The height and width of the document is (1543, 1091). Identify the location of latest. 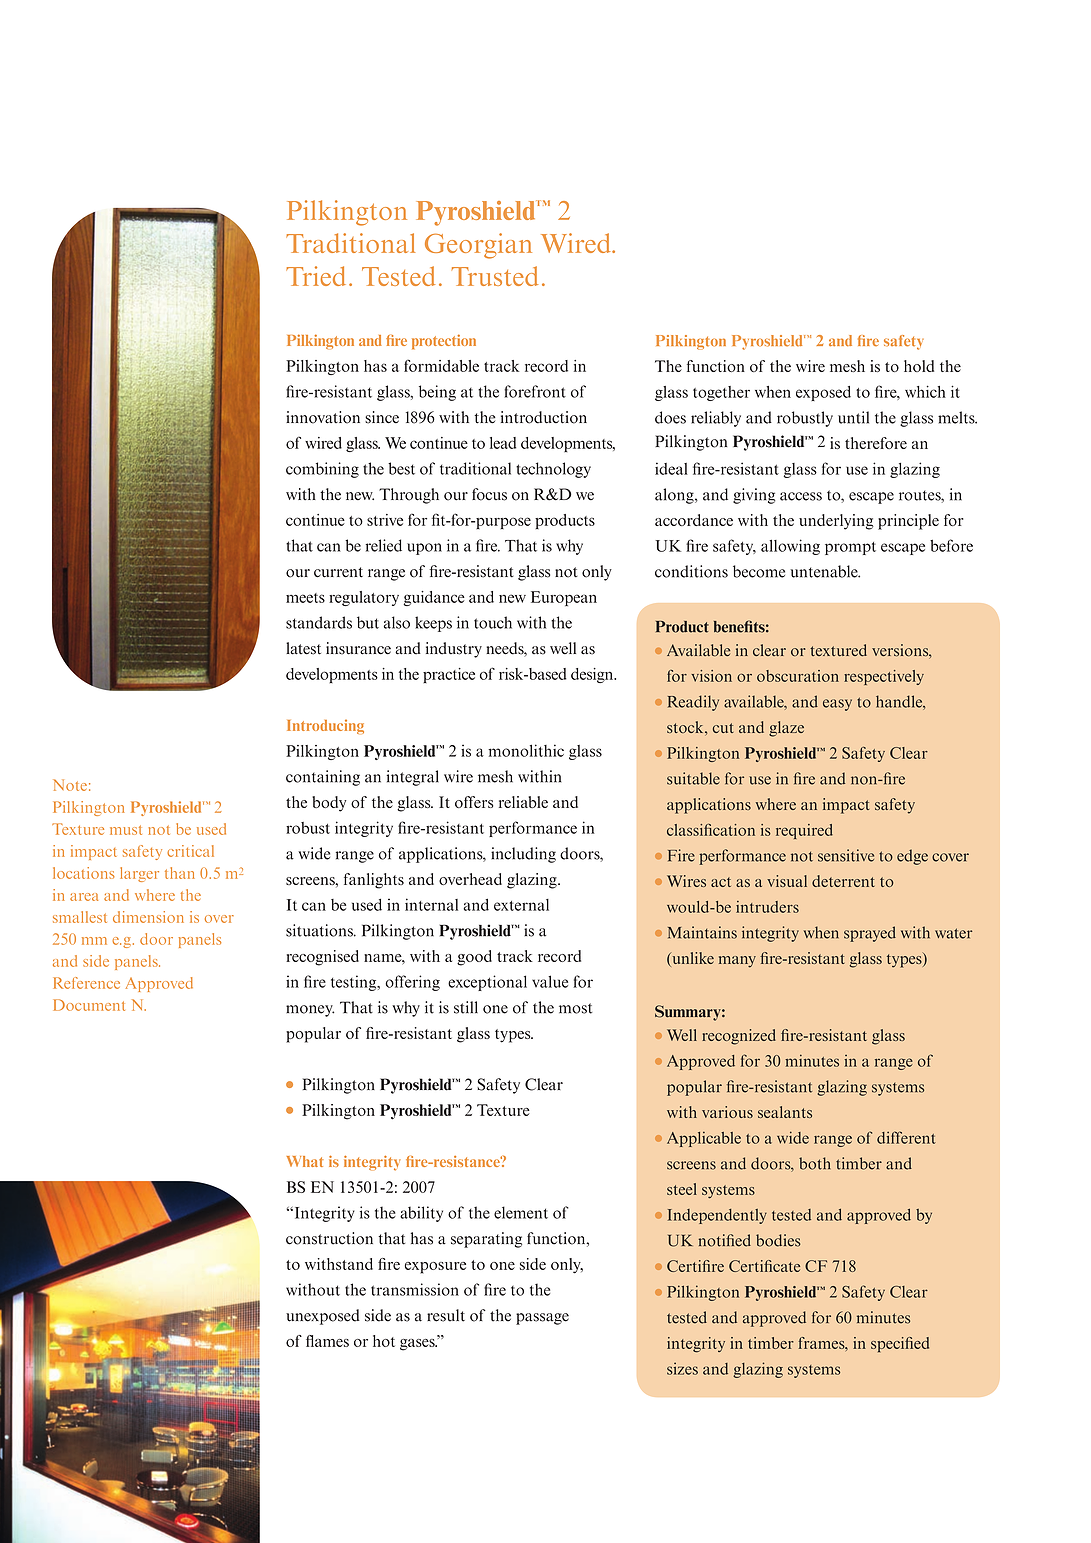
(303, 648).
